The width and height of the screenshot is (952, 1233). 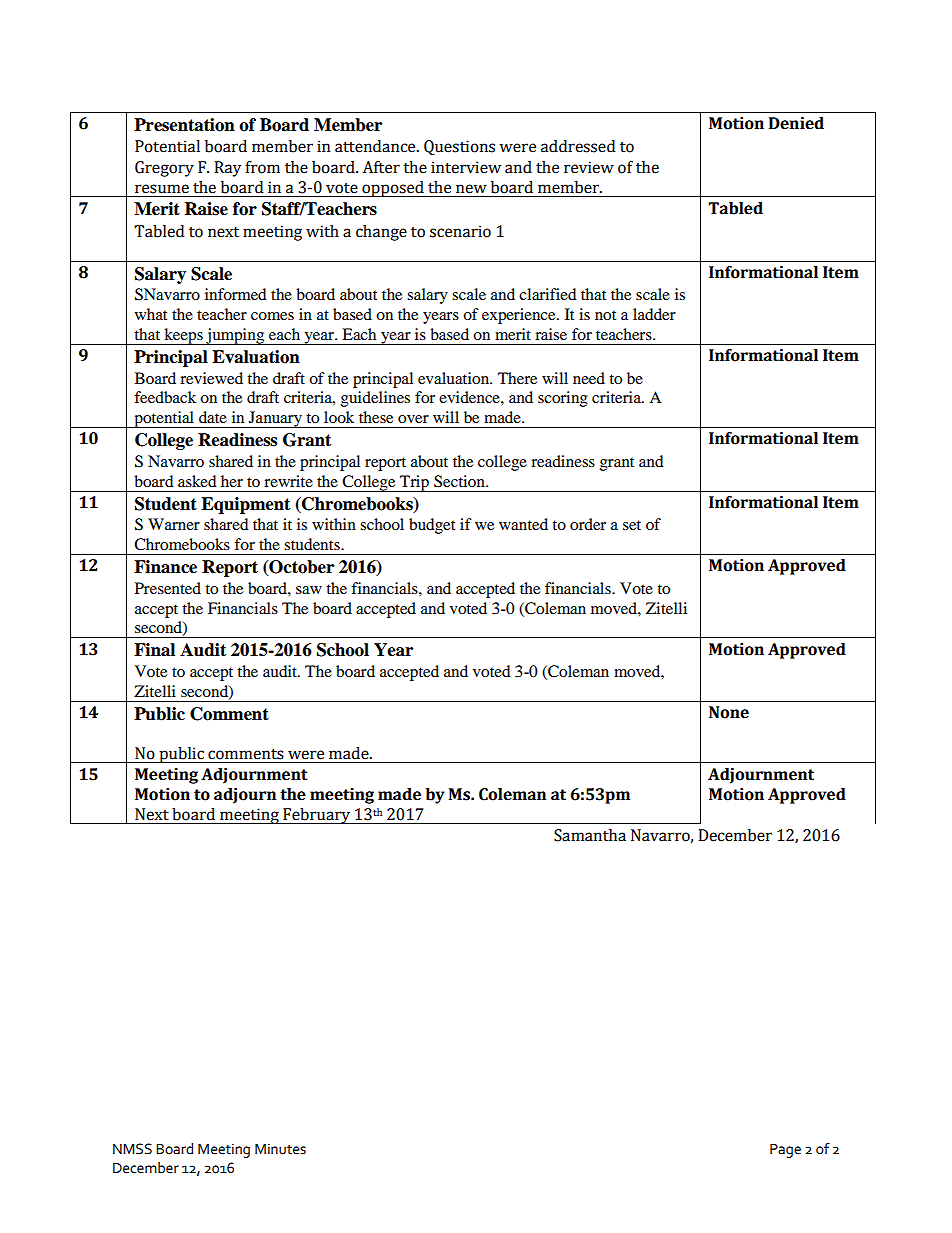 What do you see at coordinates (309, 590) in the screenshot?
I see `saw` at bounding box center [309, 590].
